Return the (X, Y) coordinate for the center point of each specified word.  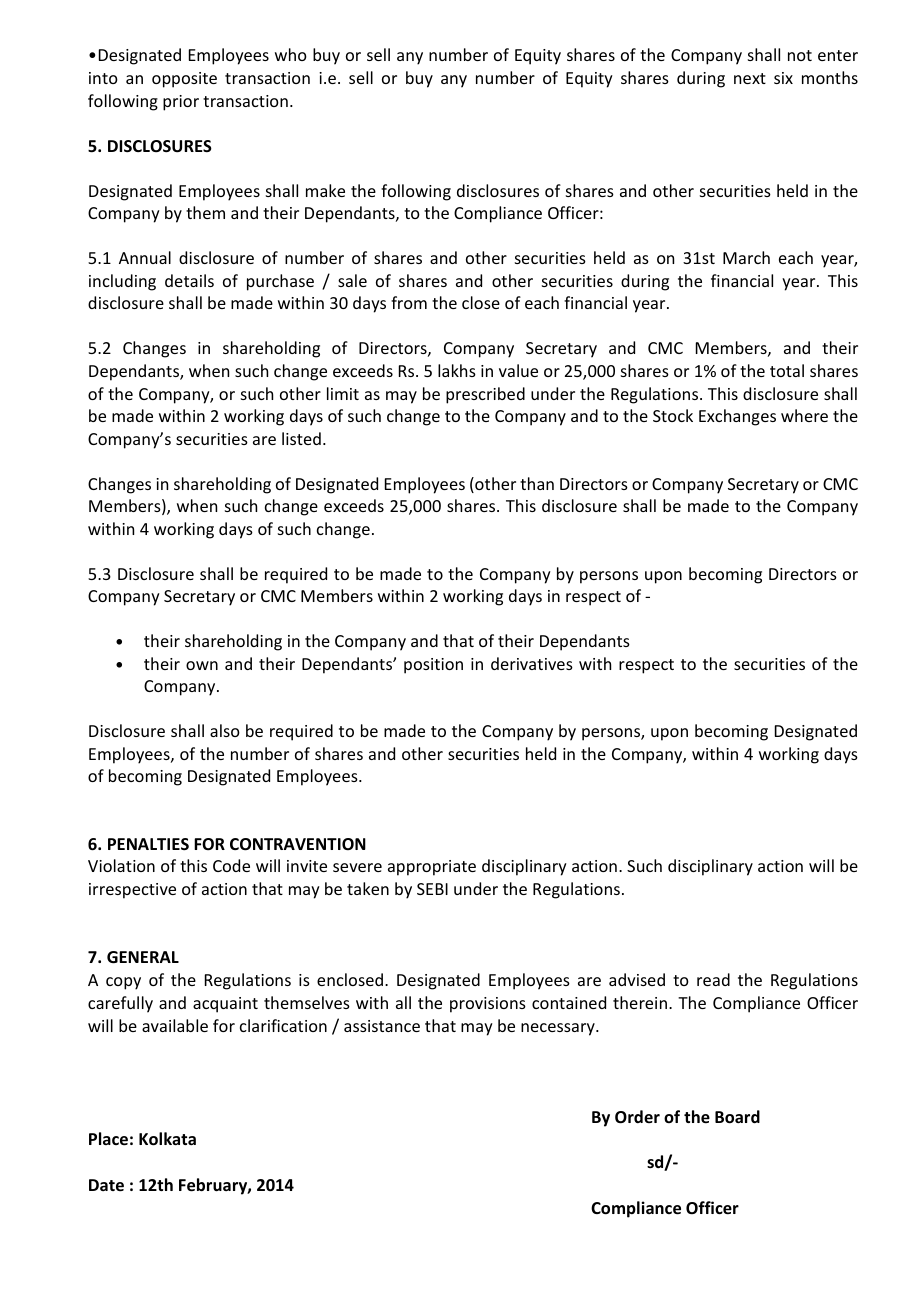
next (750, 78)
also (225, 730)
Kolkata (167, 1139)
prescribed (485, 395)
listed (301, 438)
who (291, 54)
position (433, 666)
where (804, 415)
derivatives (532, 663)
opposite (184, 80)
